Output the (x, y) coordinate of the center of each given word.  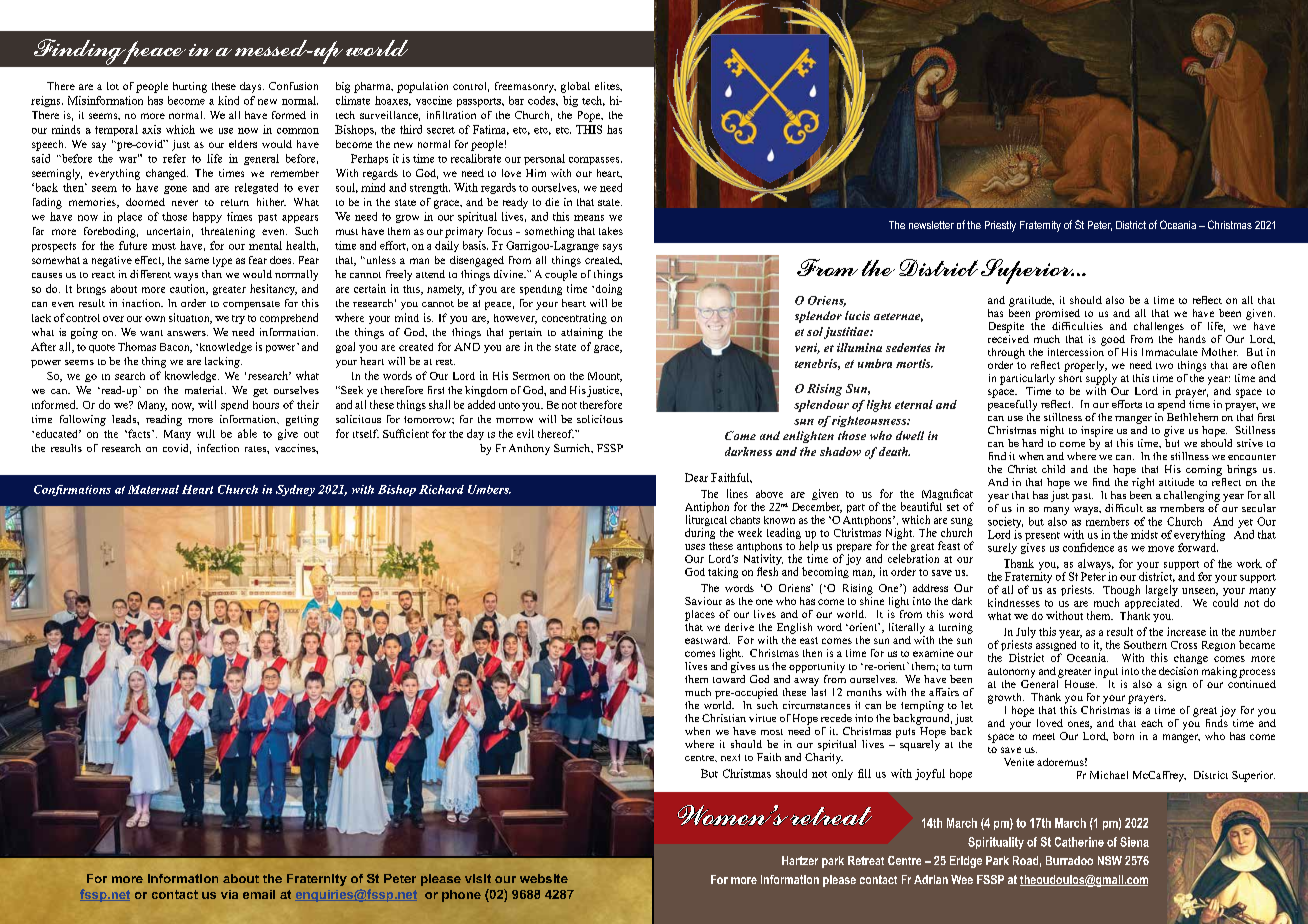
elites (608, 86)
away (806, 682)
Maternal (153, 489)
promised (1057, 314)
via (229, 894)
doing (607, 289)
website (544, 878)
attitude (1176, 482)
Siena (1134, 842)
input (1106, 672)
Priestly (1000, 226)
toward (729, 677)
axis (151, 129)
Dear (696, 477)
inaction (142, 303)
